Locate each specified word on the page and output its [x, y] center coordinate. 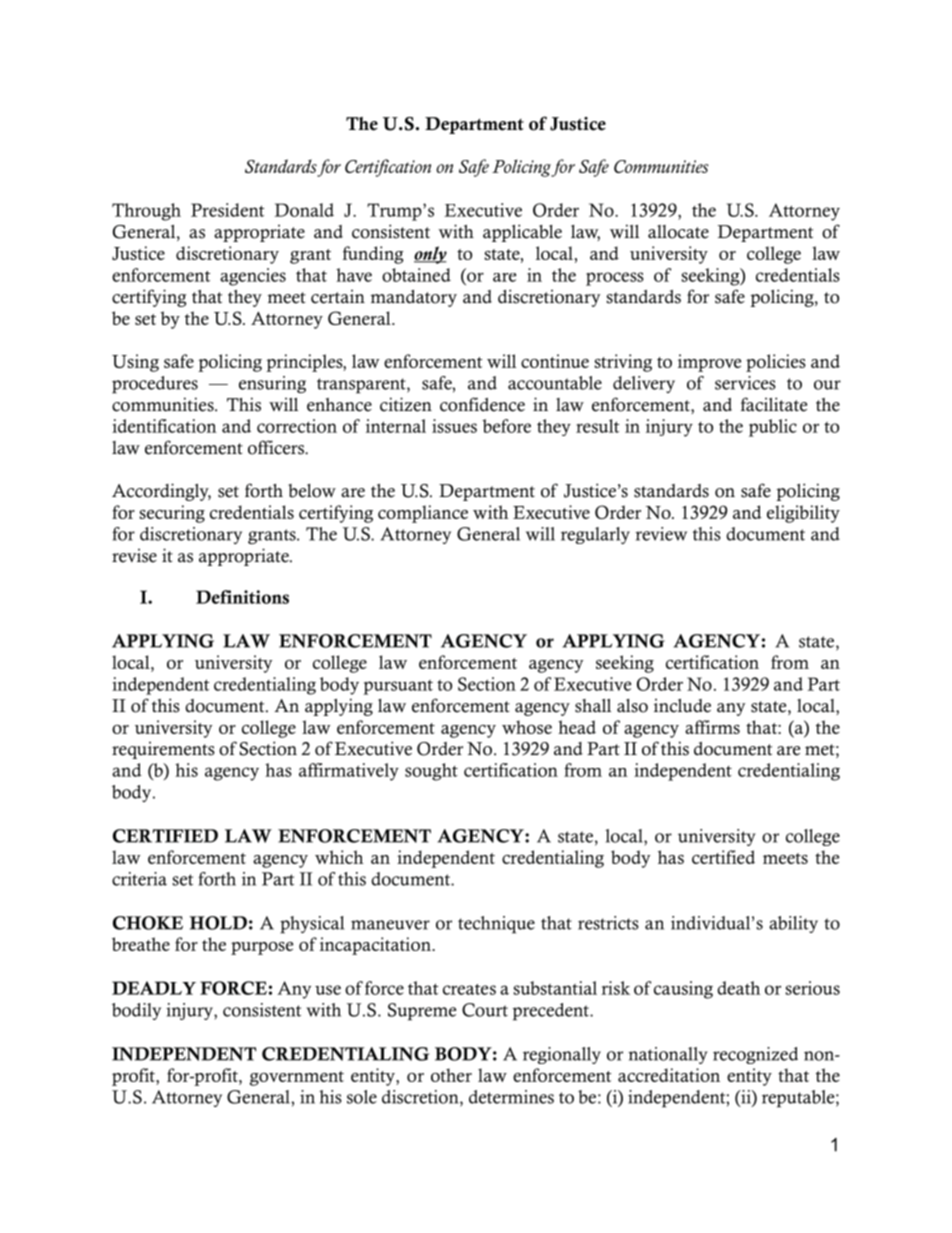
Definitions [242, 597]
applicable [522, 233]
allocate [678, 232]
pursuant [398, 687]
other [451, 1075]
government [296, 1078]
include [682, 706]
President [227, 210]
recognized [755, 1055]
